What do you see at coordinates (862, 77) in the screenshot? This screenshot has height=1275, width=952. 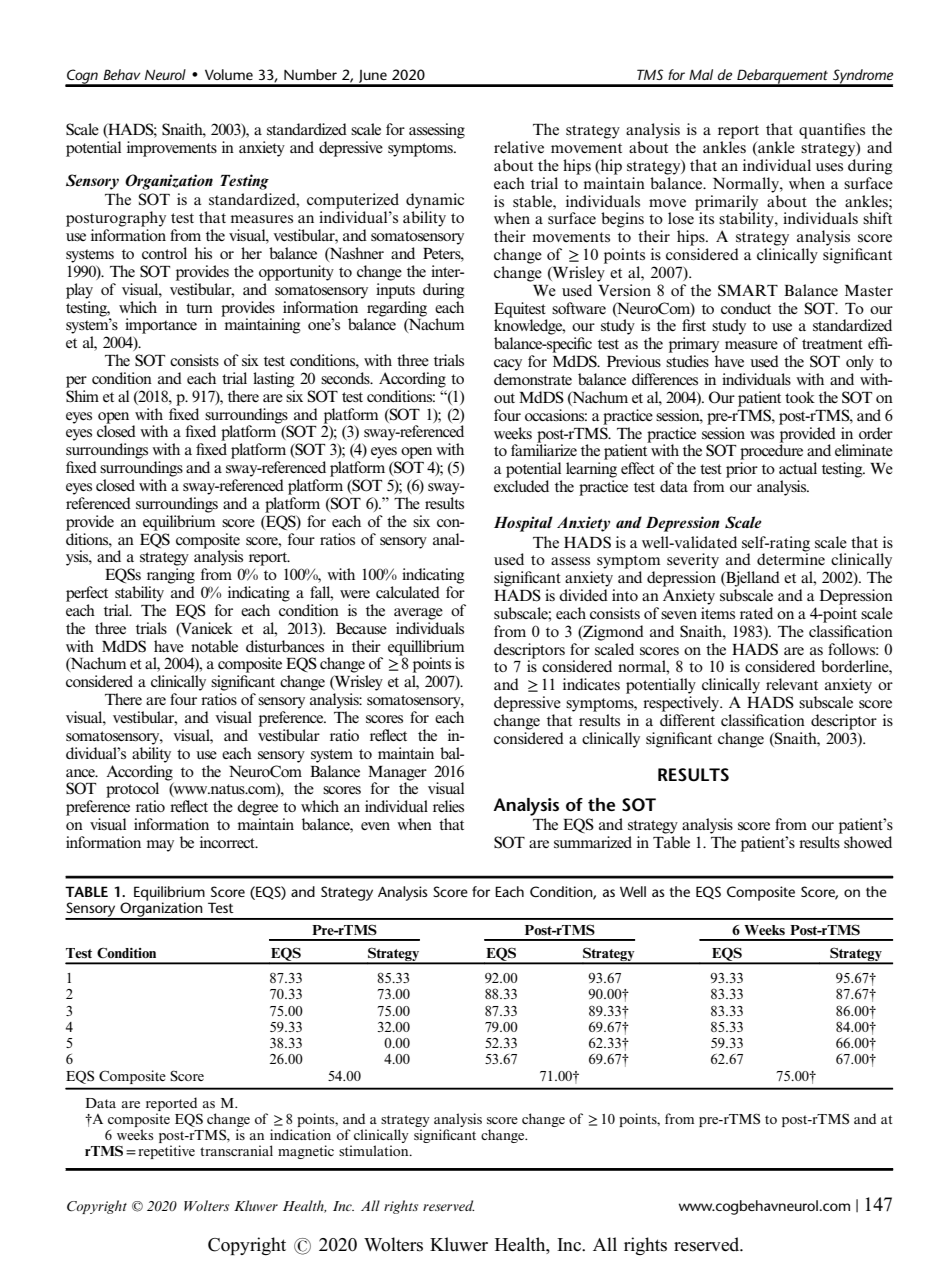 I see `Syndrome` at bounding box center [862, 77].
